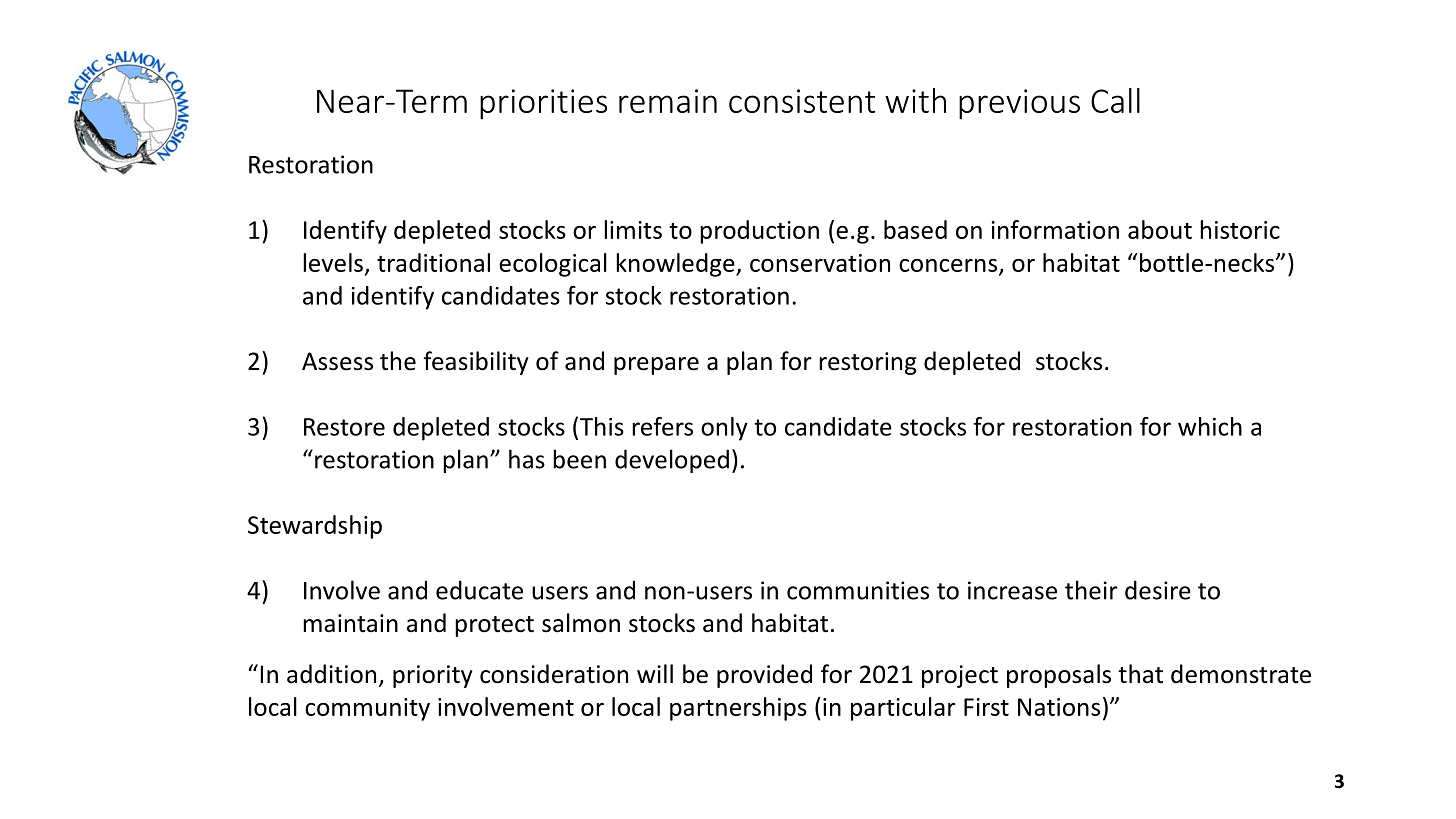 This screenshot has height=819, width=1456. Describe the element at coordinates (764, 676) in the screenshot. I see `provided` at that location.
